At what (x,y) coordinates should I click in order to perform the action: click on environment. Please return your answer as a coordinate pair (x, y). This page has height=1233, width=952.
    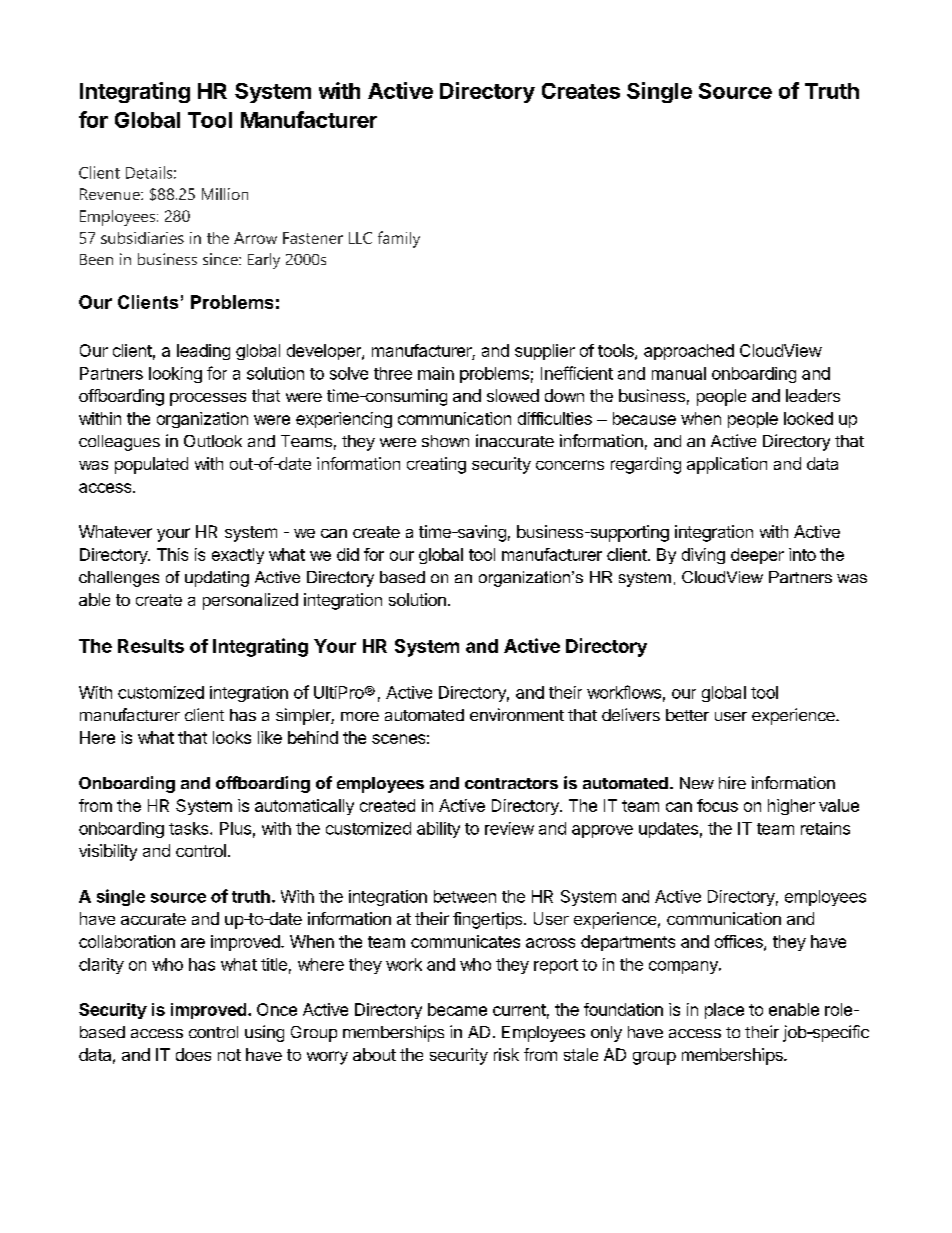
    Looking at the image, I should click on (517, 714).
